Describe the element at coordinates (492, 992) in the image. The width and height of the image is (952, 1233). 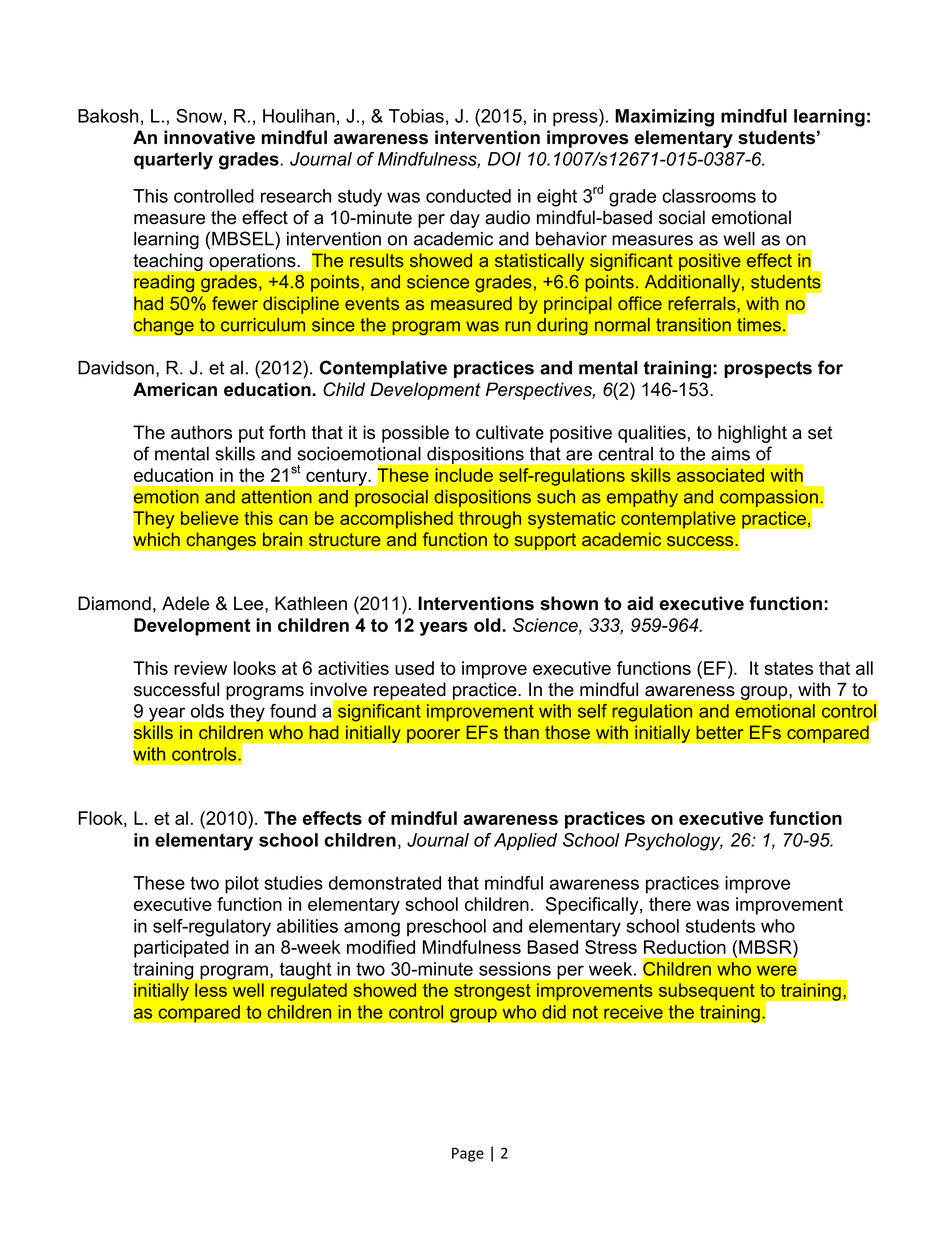
I see `strongest` at that location.
